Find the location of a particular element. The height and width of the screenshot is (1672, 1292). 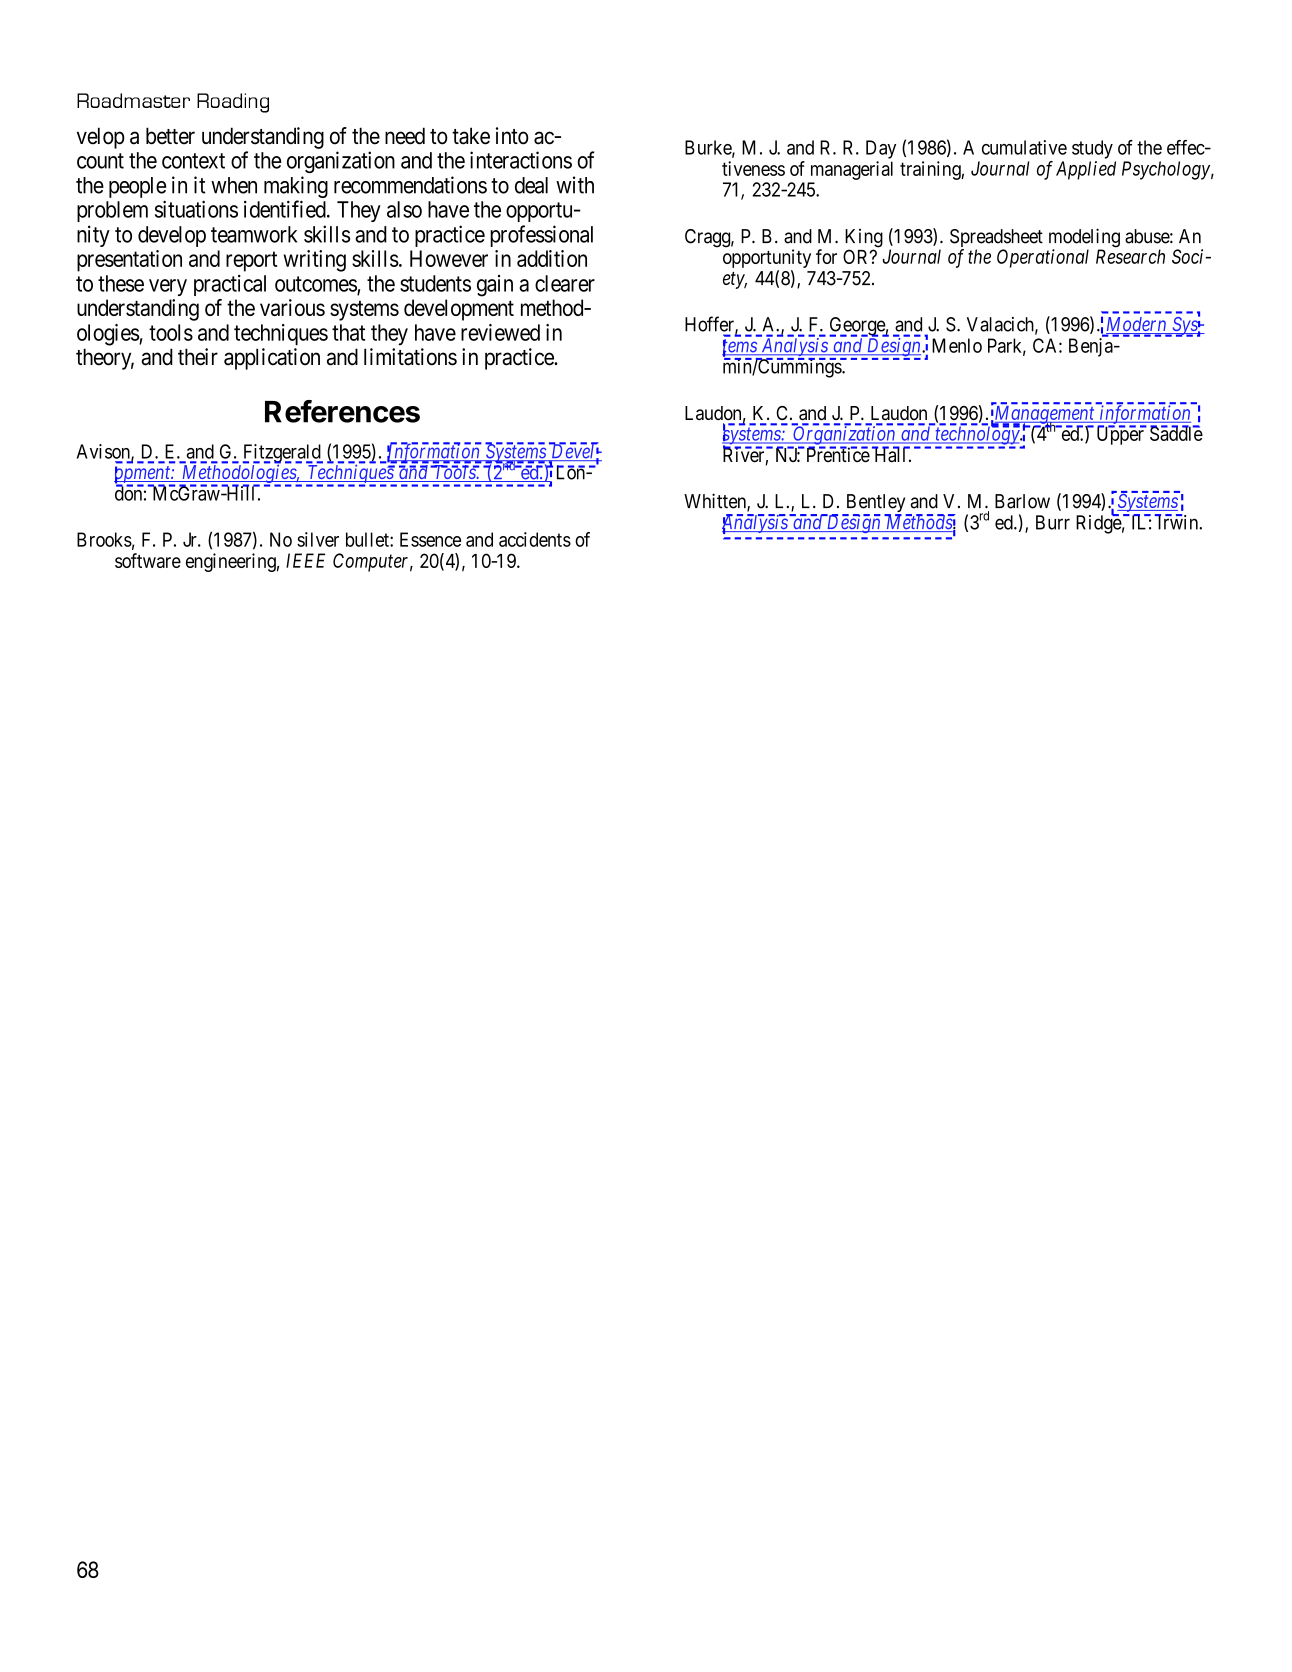

Burr is located at coordinates (1053, 522).
